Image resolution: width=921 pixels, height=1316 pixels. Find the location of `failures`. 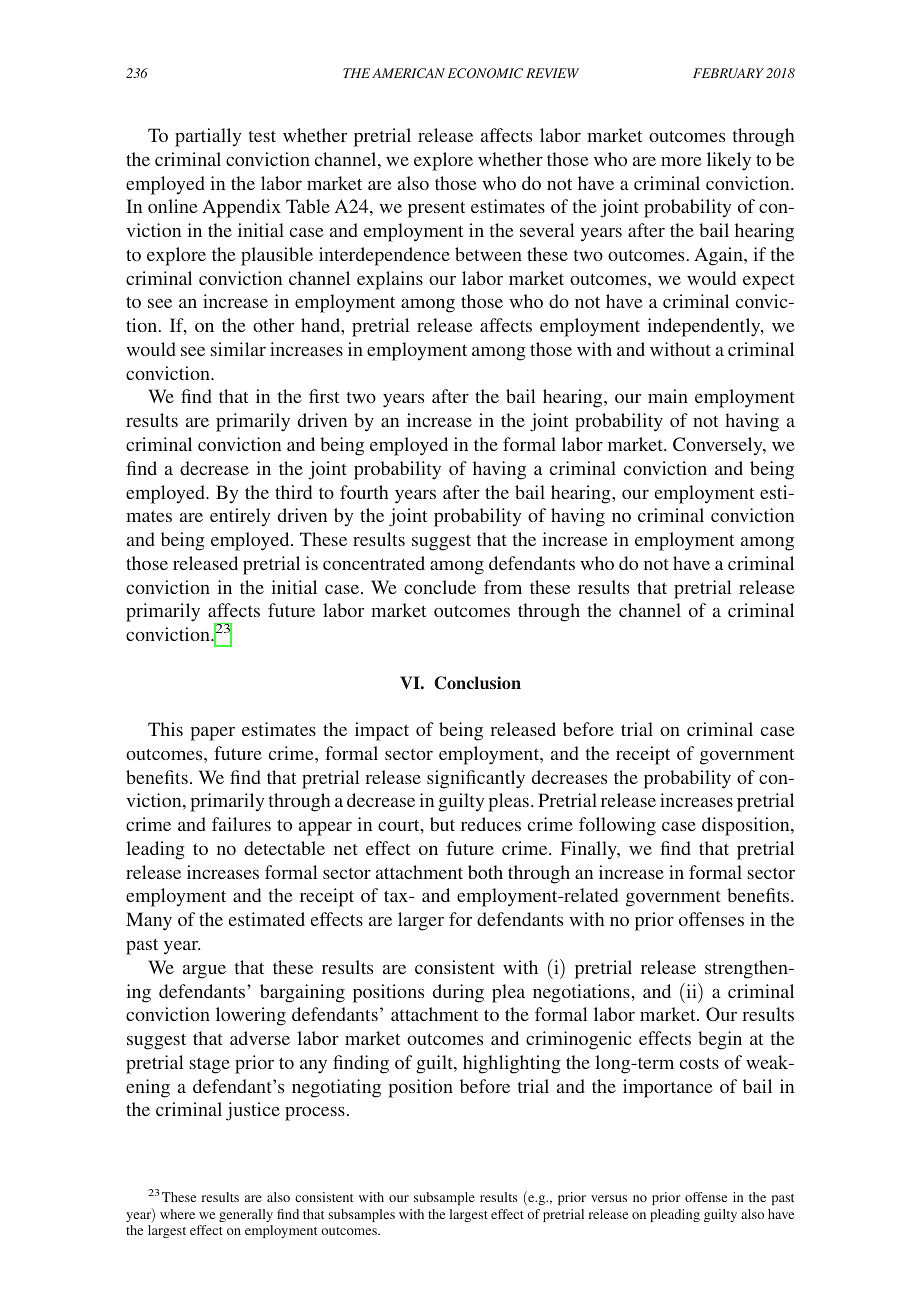

failures is located at coordinates (241, 824).
